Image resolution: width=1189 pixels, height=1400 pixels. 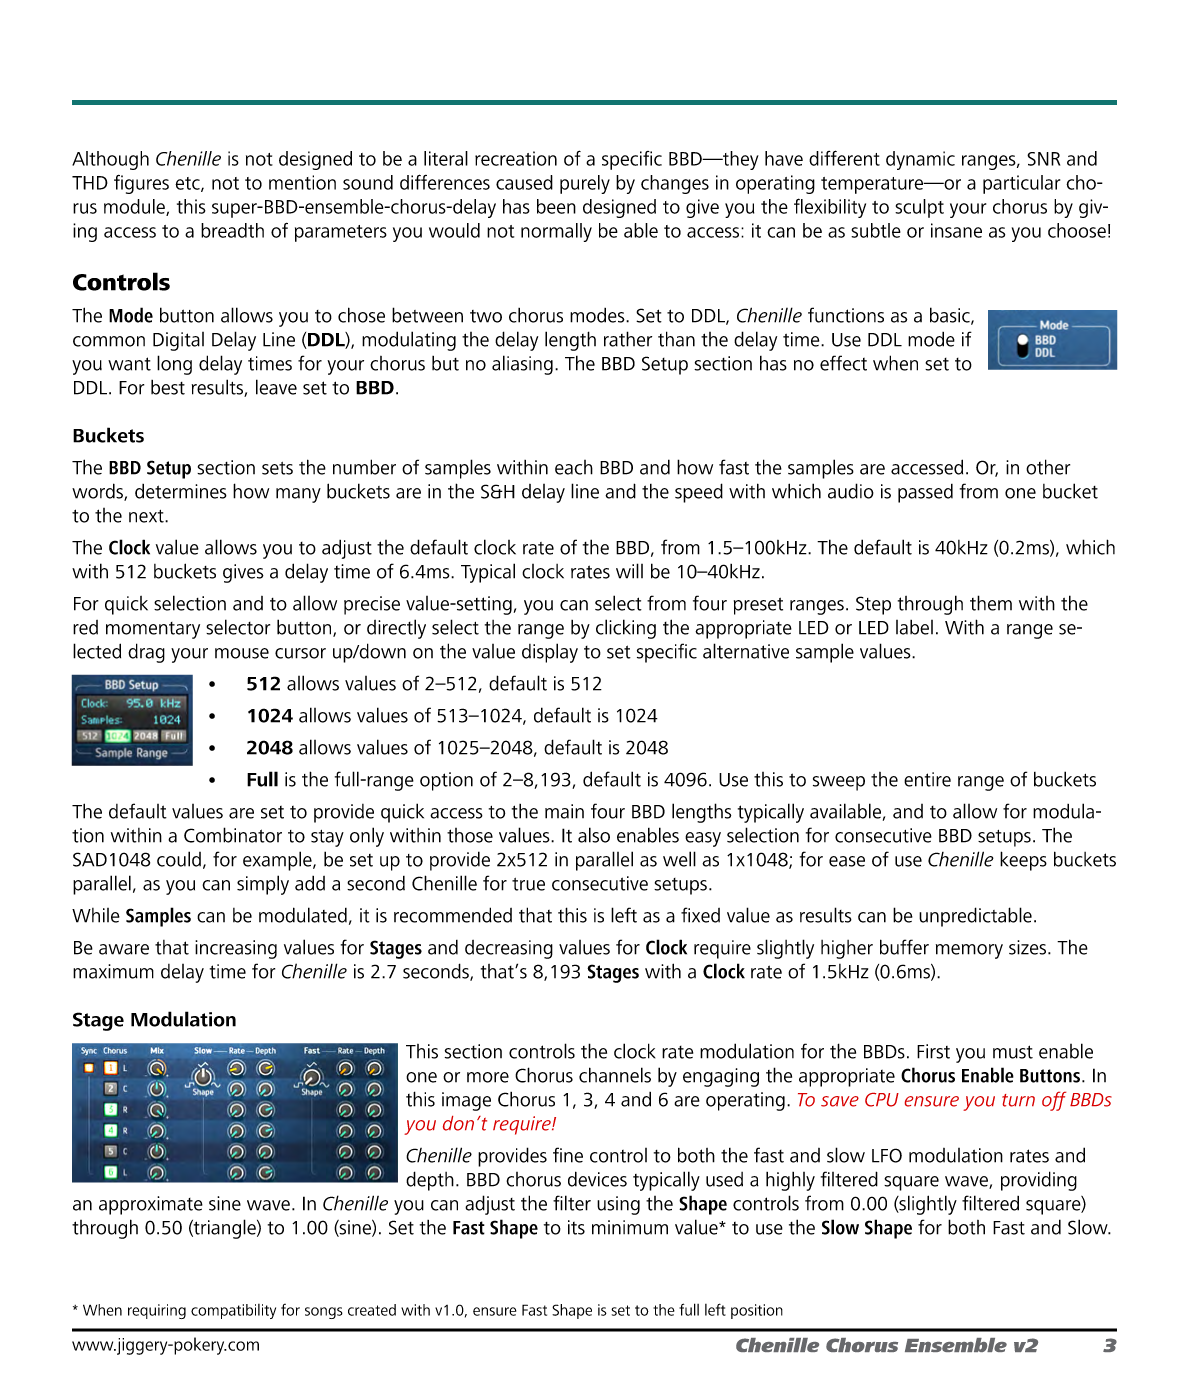 What do you see at coordinates (919, 208) in the screenshot?
I see `sculpt` at bounding box center [919, 208].
